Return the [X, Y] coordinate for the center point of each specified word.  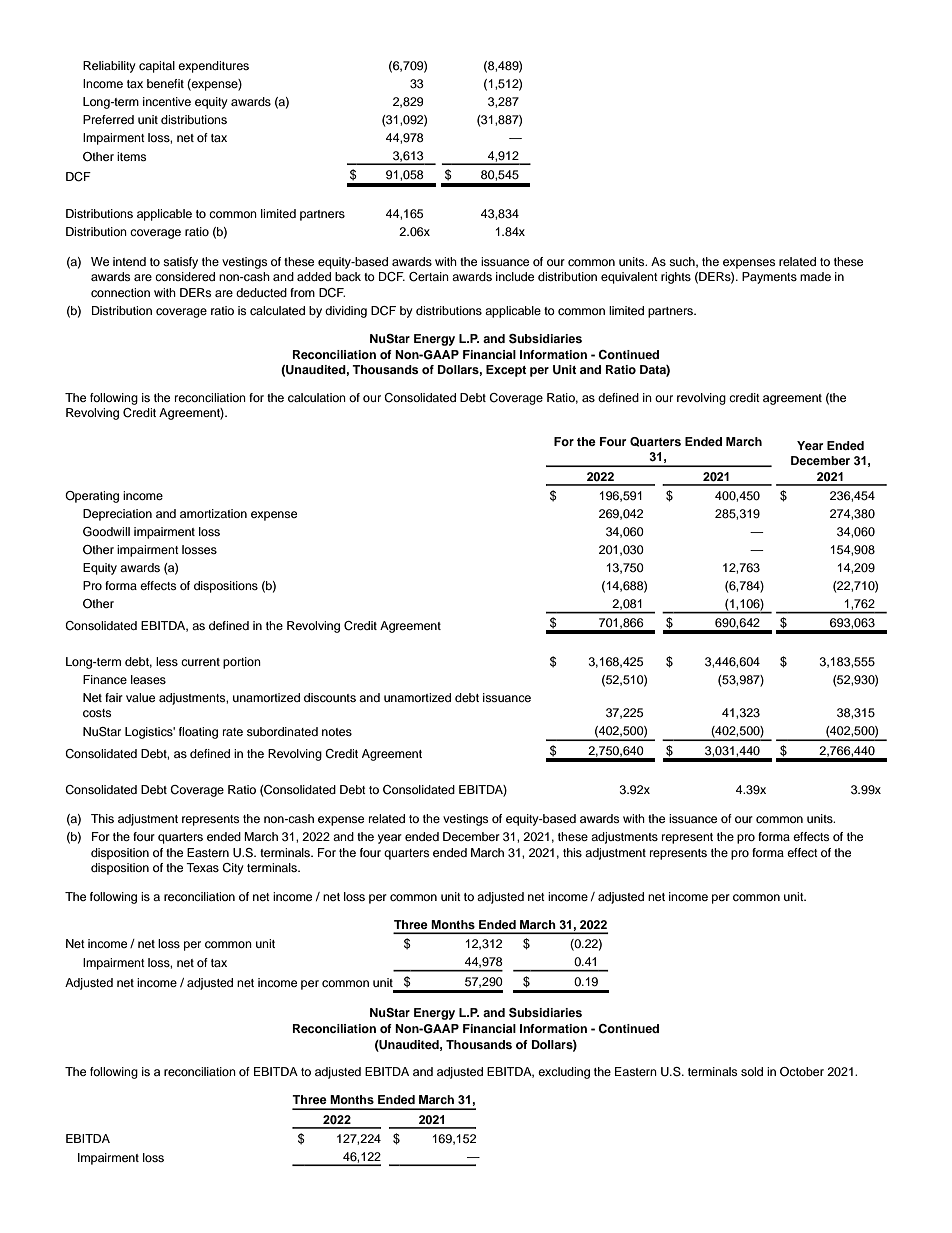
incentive [167, 101]
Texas [202, 867]
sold [752, 1071]
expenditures [213, 67]
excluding [564, 1073]
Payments [769, 278]
